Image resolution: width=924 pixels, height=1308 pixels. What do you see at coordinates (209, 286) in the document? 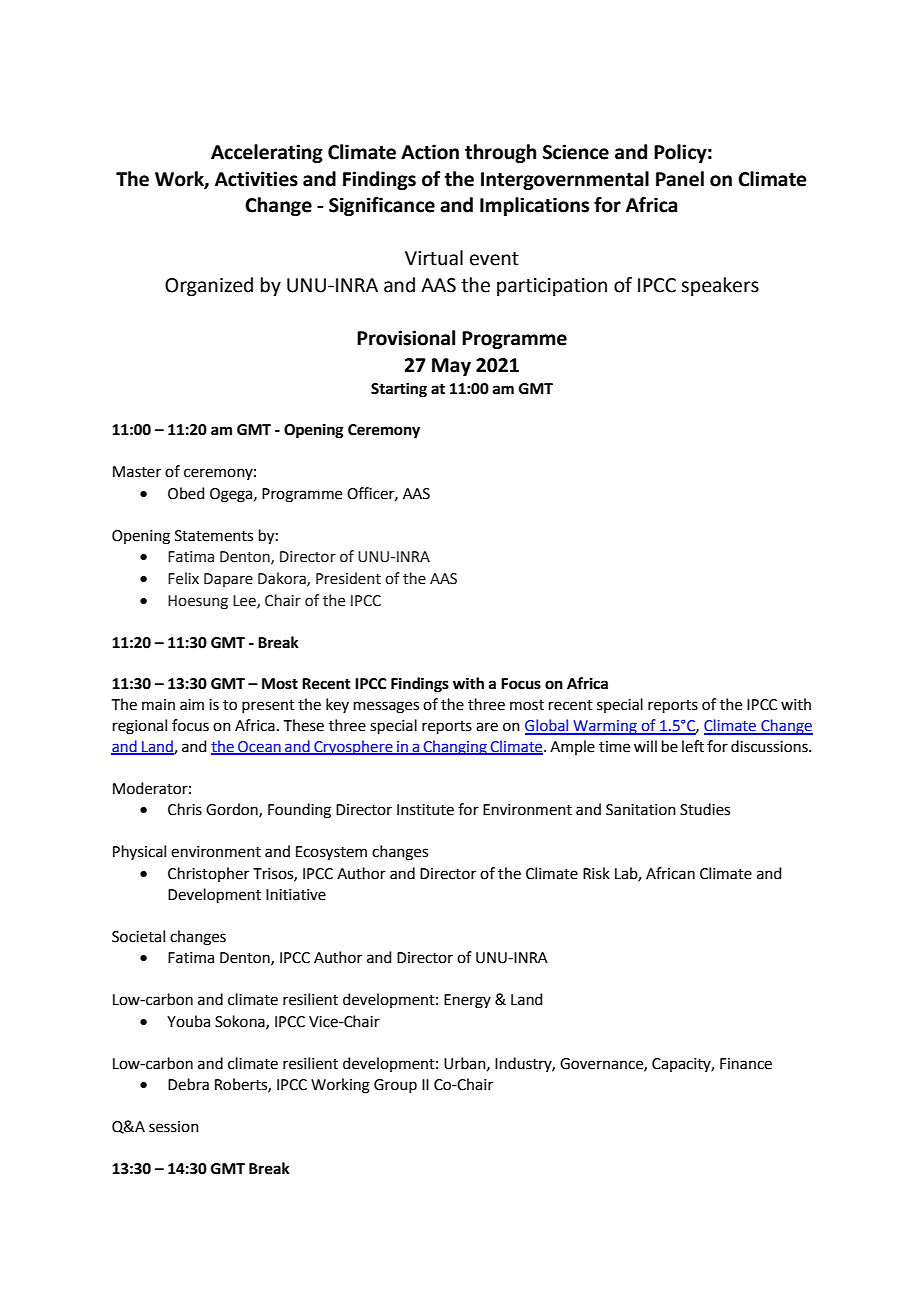
I see `Organized` at bounding box center [209, 286].
